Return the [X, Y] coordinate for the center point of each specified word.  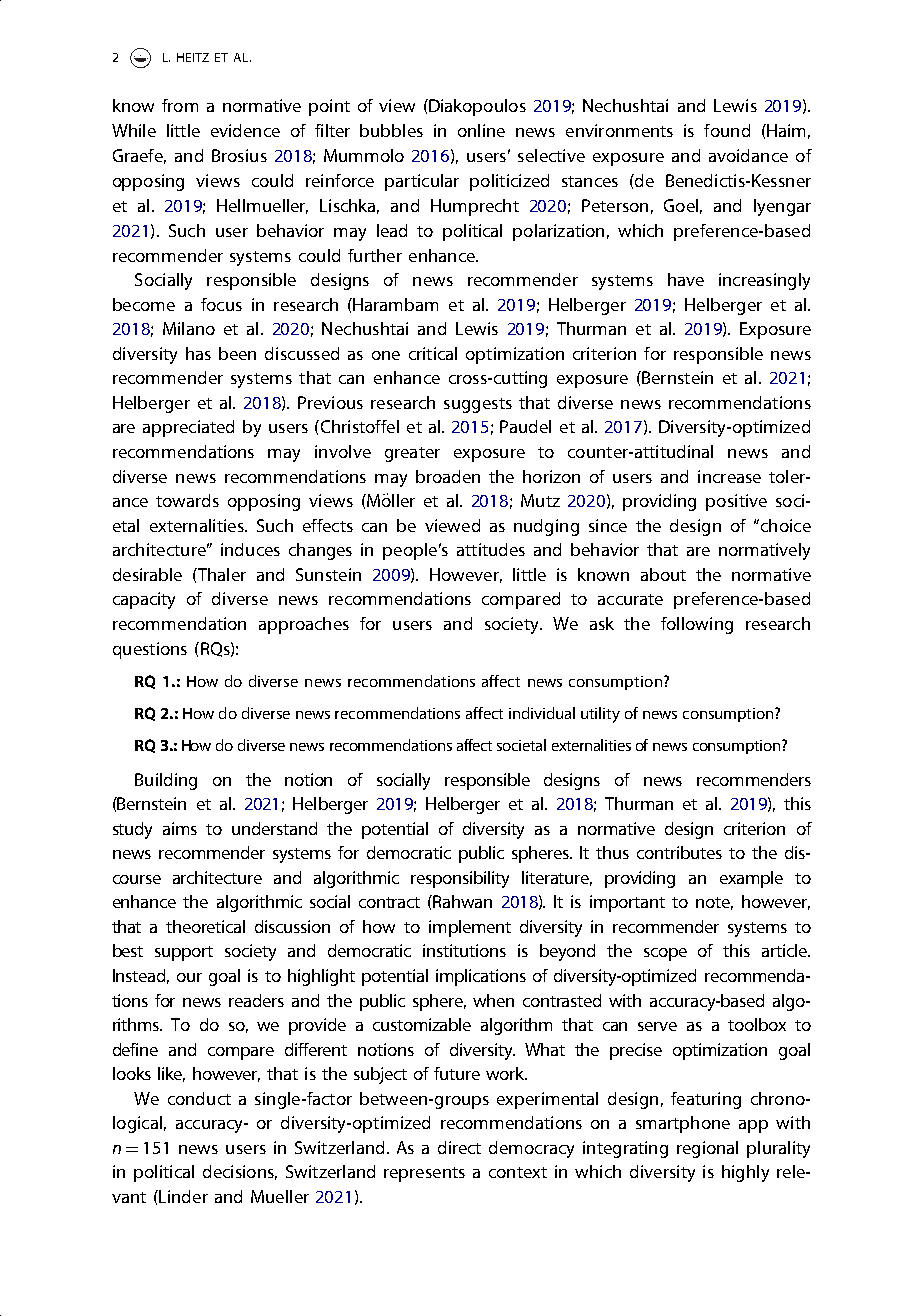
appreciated [188, 428]
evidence [245, 130]
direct [459, 1147]
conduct [199, 1098]
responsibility [460, 879]
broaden [448, 476]
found [727, 130]
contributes [679, 852]
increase [729, 476]
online [481, 130]
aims [180, 828]
